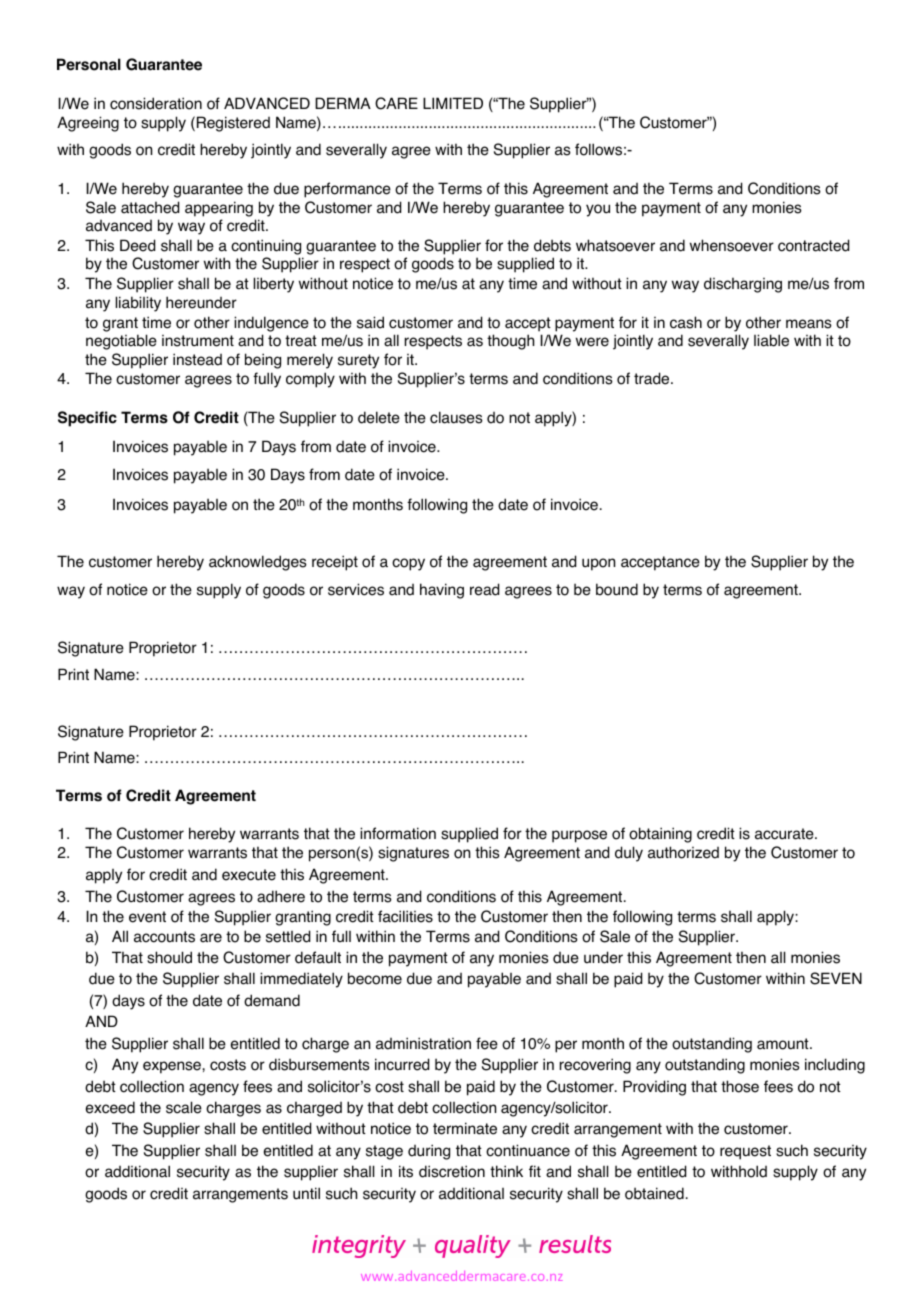 The width and height of the screenshot is (924, 1308). Describe the element at coordinates (184, 1107) in the screenshot. I see `scale` at that location.
